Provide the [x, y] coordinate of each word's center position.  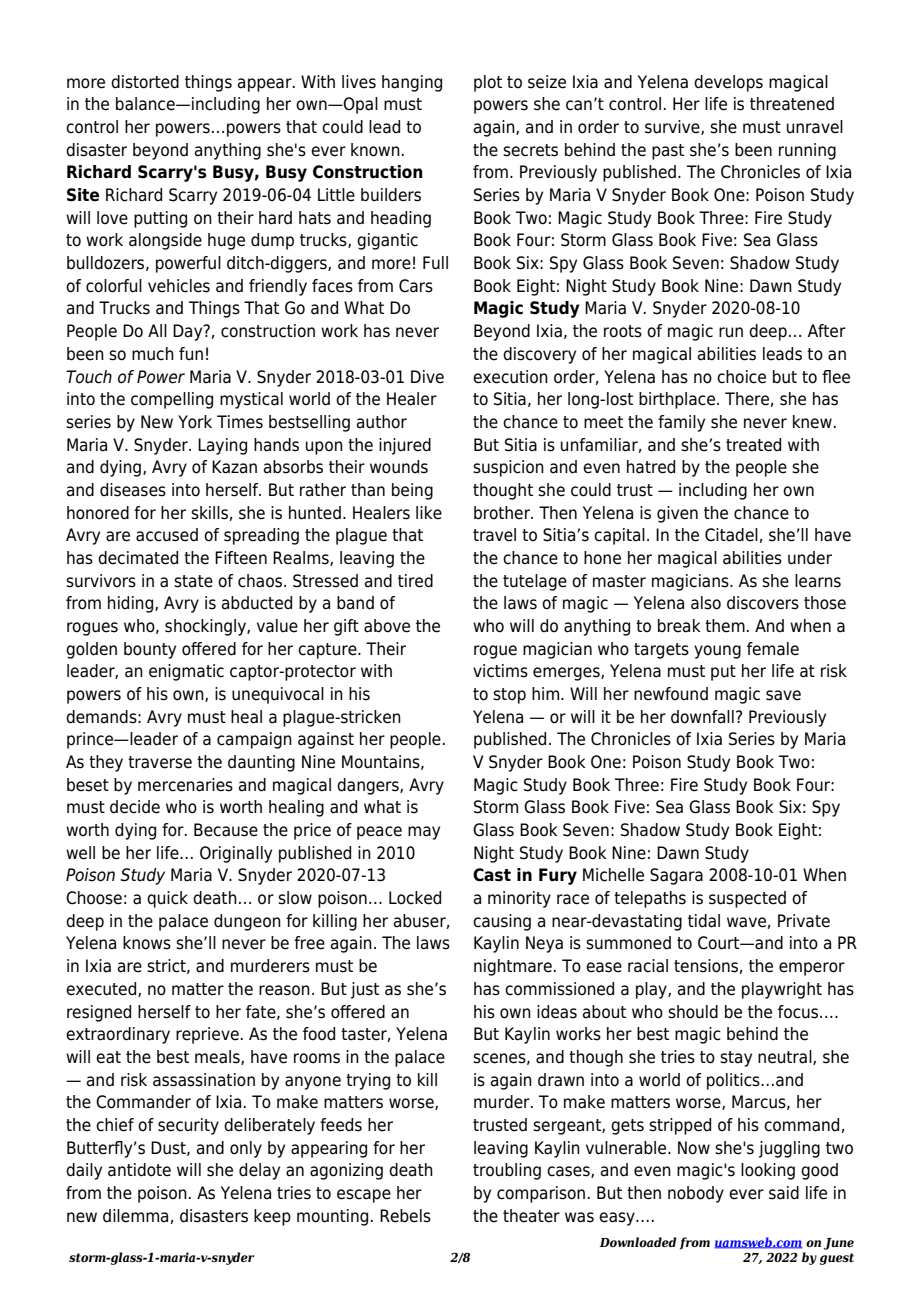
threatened [792, 104]
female [773, 649]
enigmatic [186, 672]
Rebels [405, 1216]
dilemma [135, 1216]
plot [488, 83]
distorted [145, 82]
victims [500, 671]
